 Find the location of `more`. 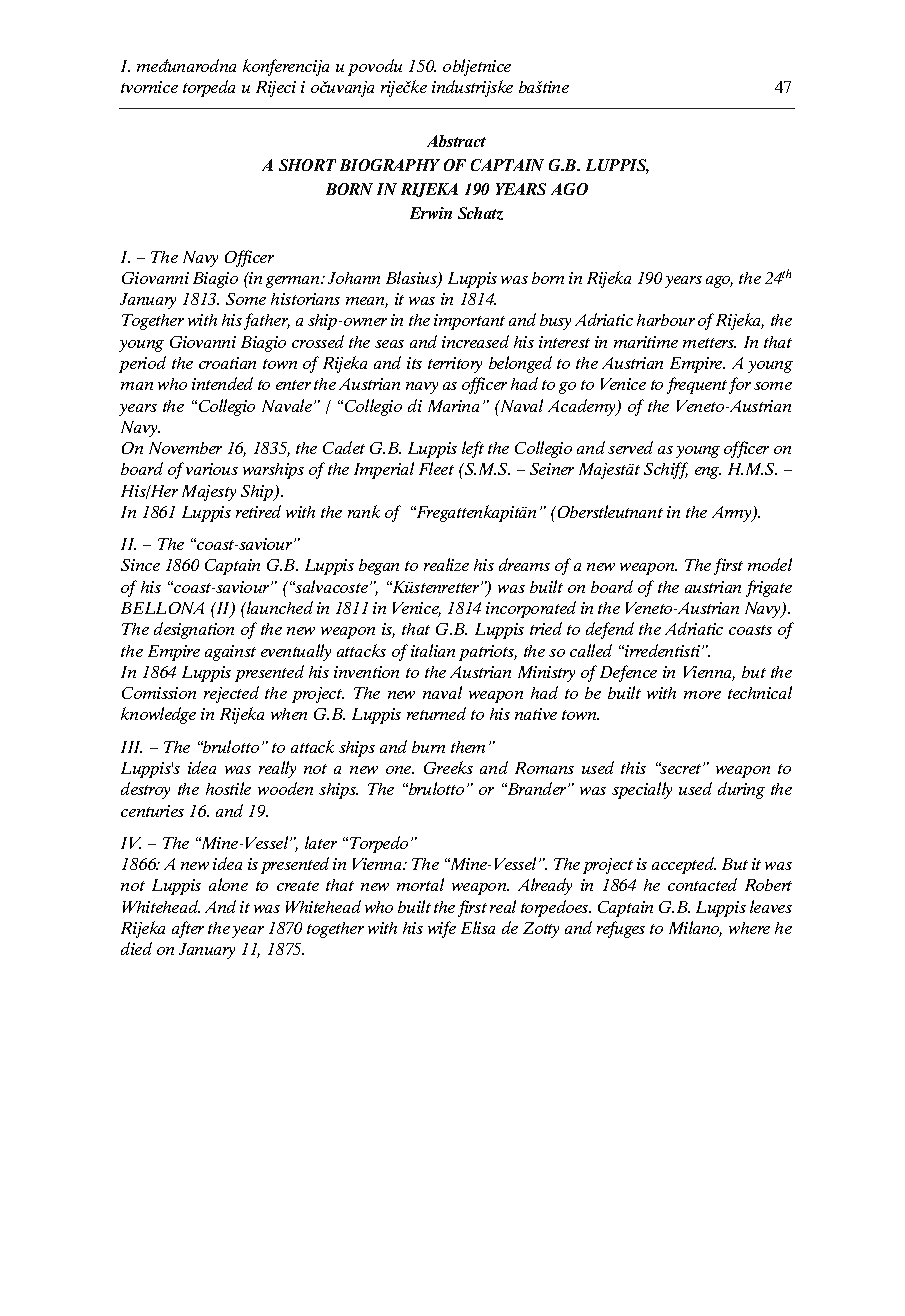

more is located at coordinates (702, 695).
